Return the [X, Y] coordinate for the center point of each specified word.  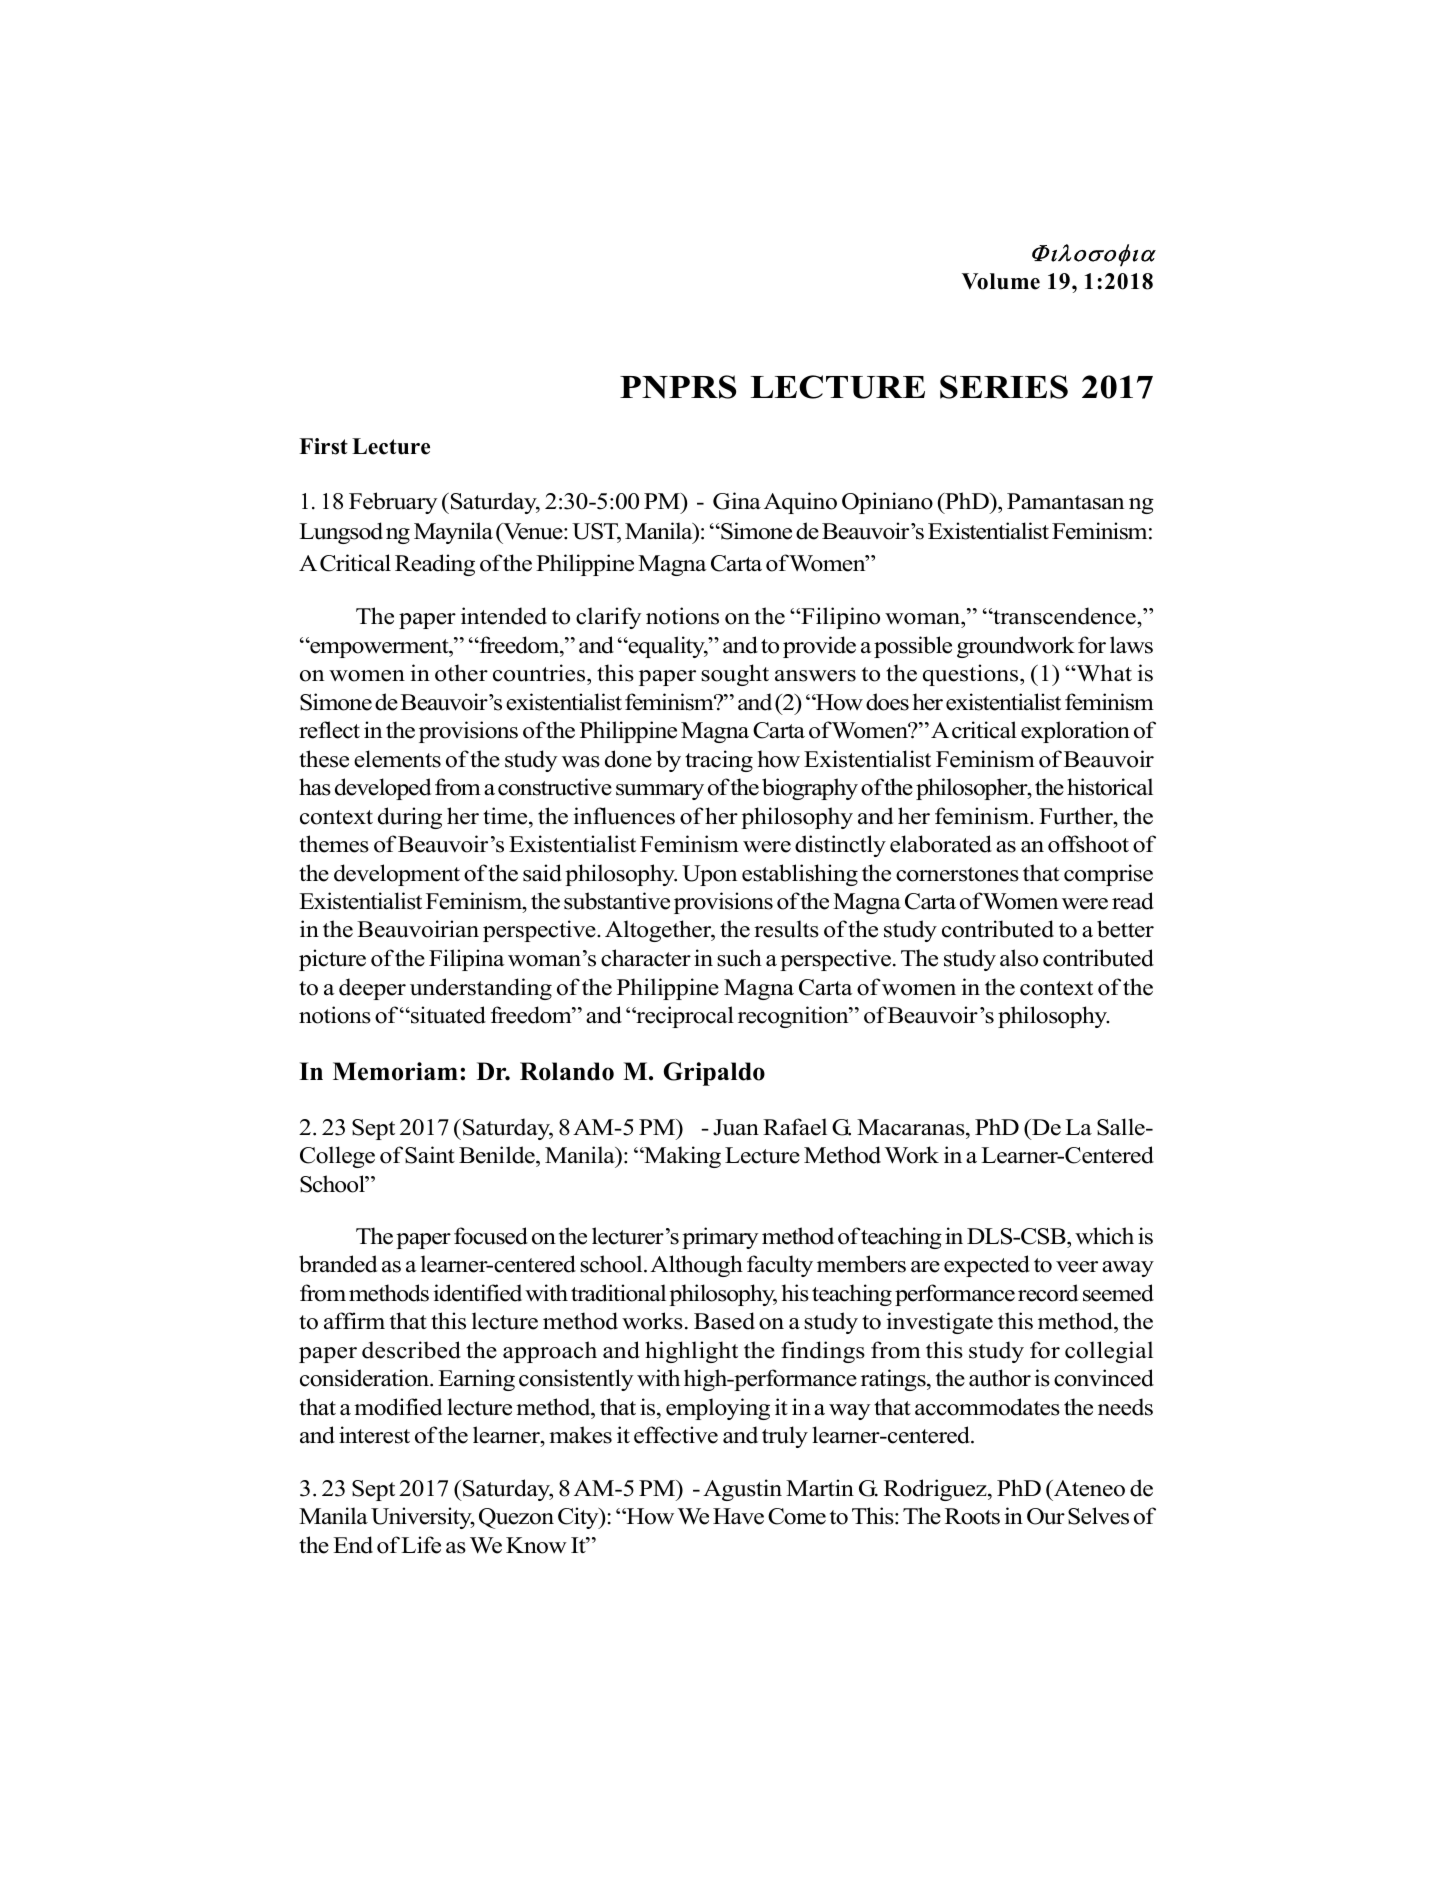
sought [735, 675]
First [323, 446]
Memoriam [395, 1071]
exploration [1075, 732]
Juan [736, 1127]
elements [397, 759]
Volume [1001, 281]
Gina [737, 501]
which [1104, 1236]
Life [420, 1545]
